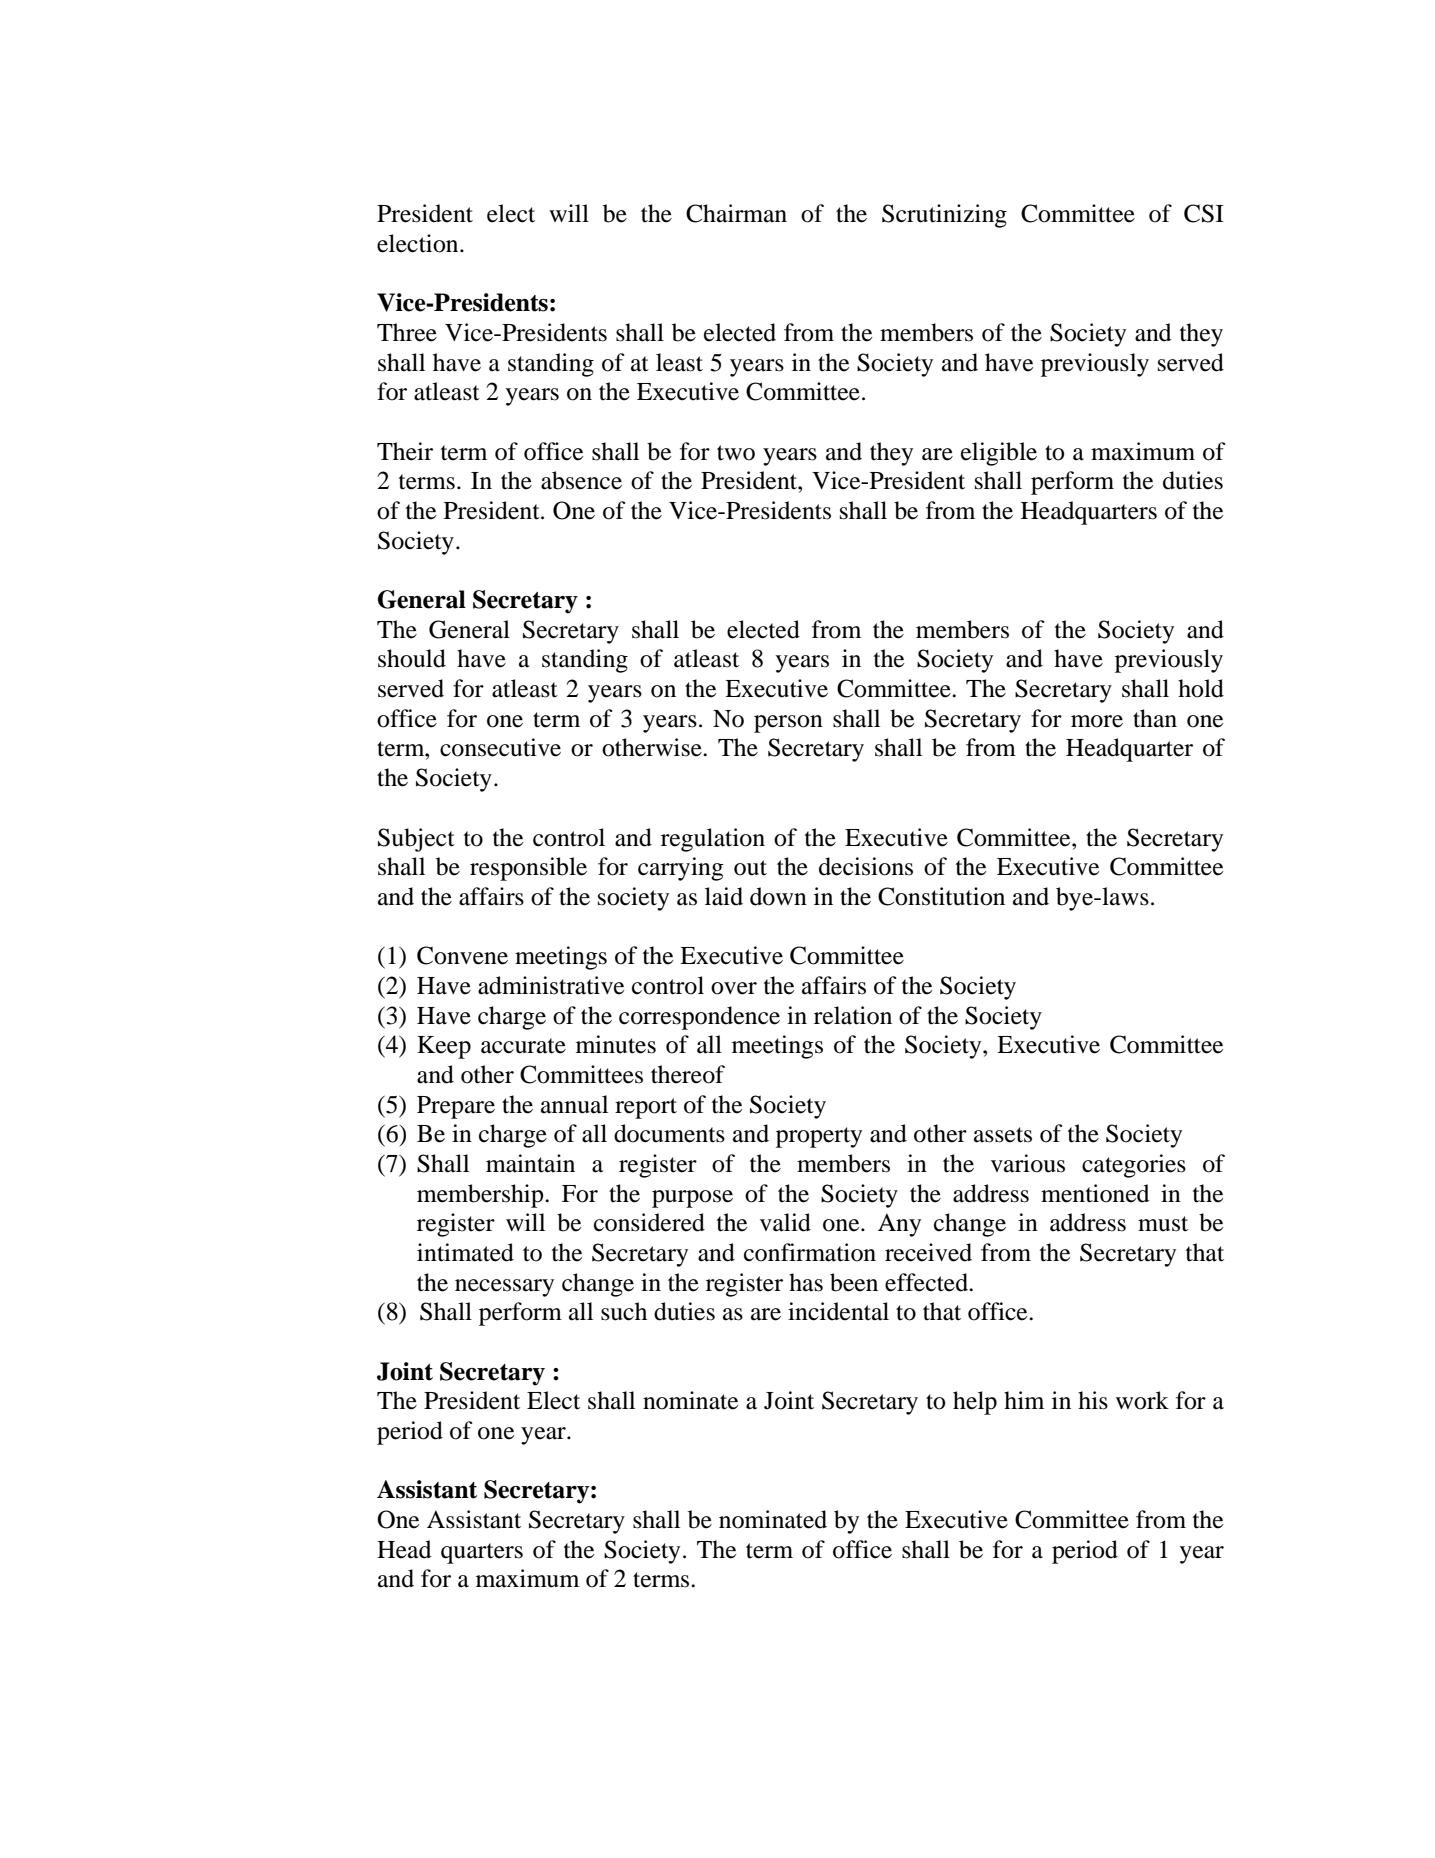 This screenshot has height=1858, width=1435. What do you see at coordinates (736, 213) in the screenshot?
I see `Chairman` at bounding box center [736, 213].
